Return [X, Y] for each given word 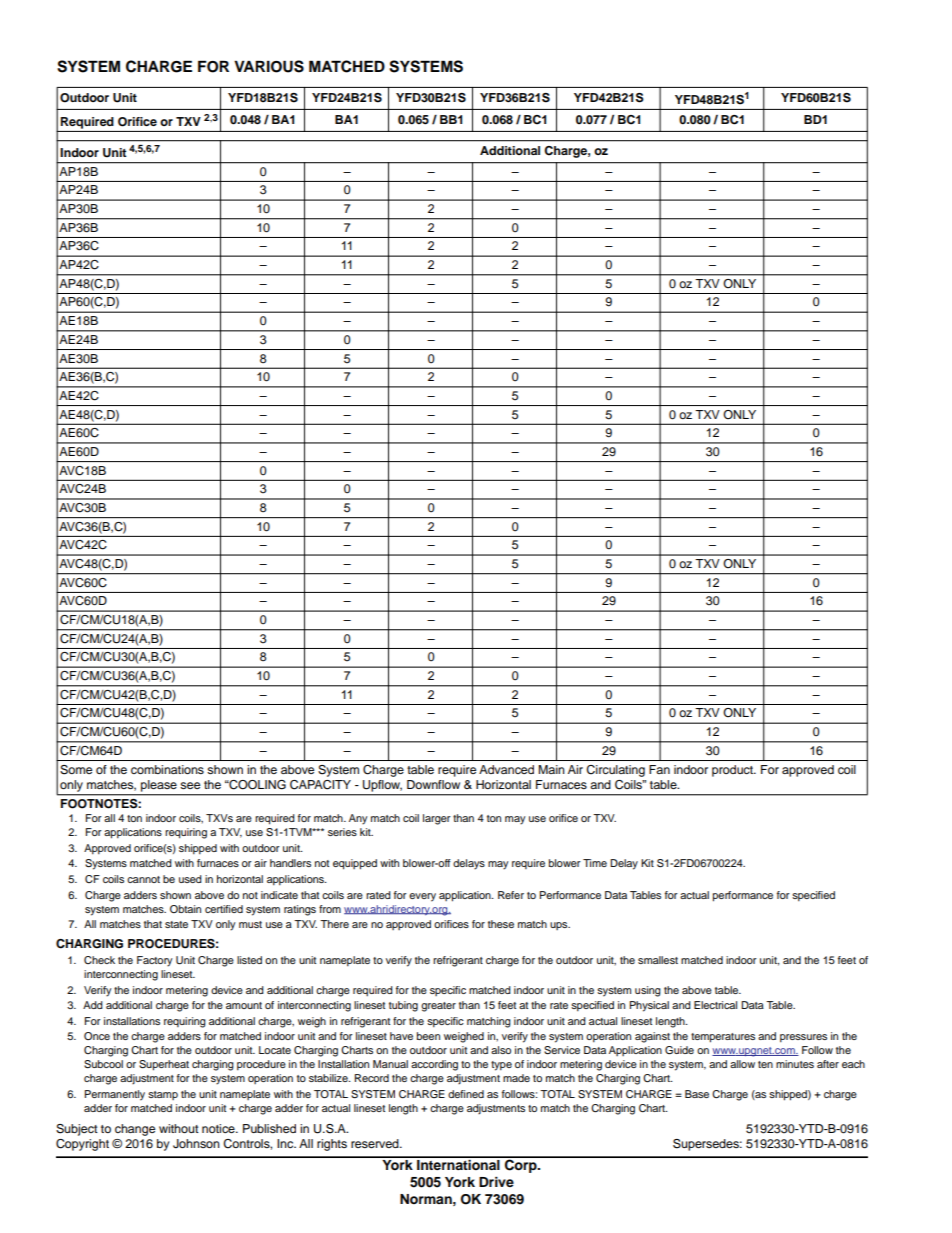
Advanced [506, 769]
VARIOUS [269, 66]
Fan [659, 769]
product [733, 771]
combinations [167, 769]
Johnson [196, 1144]
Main [552, 769]
